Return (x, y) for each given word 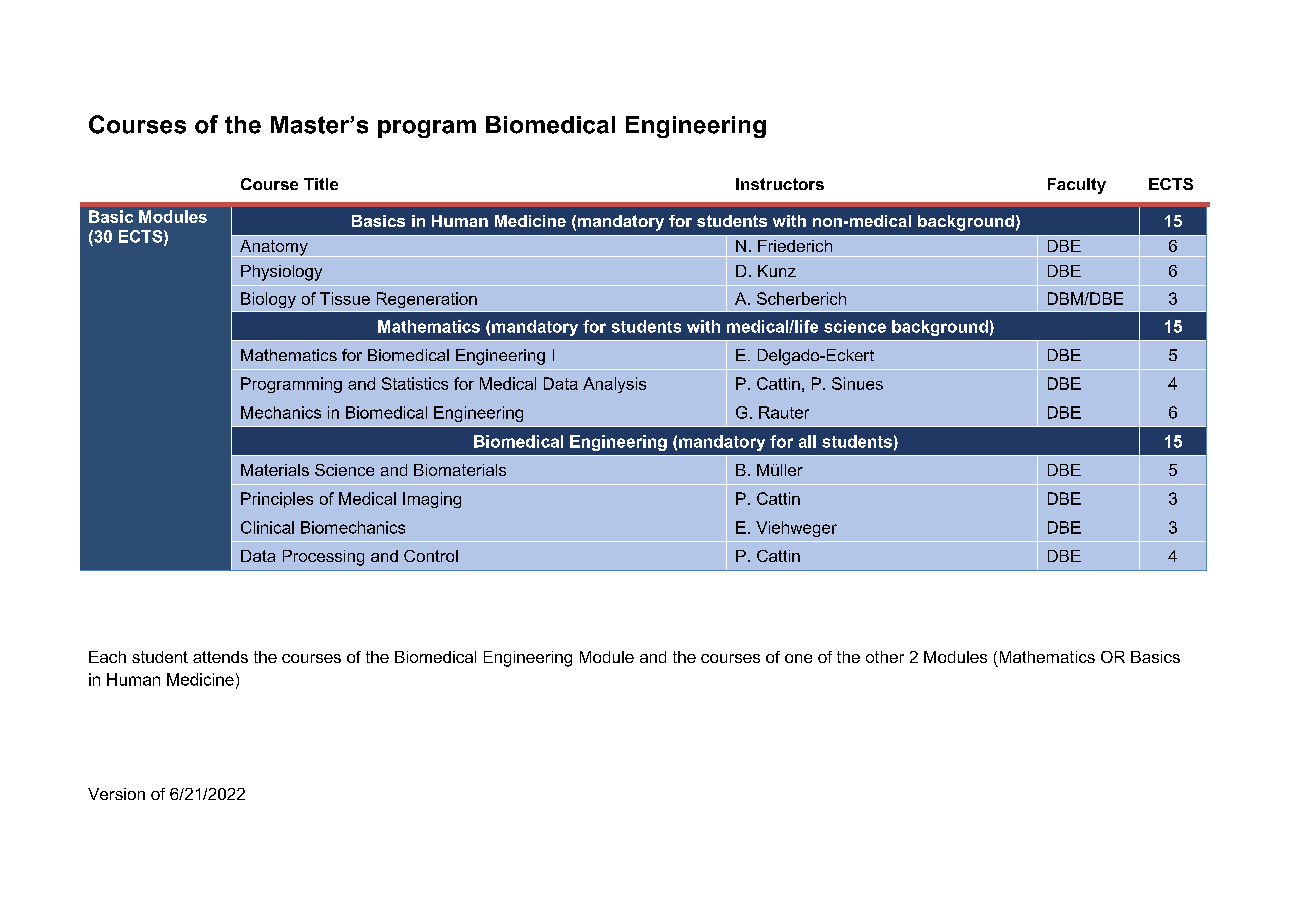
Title (321, 184)
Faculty (1077, 186)
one (798, 658)
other (885, 657)
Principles (277, 500)
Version (116, 794)
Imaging (432, 500)
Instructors (780, 184)
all (807, 441)
